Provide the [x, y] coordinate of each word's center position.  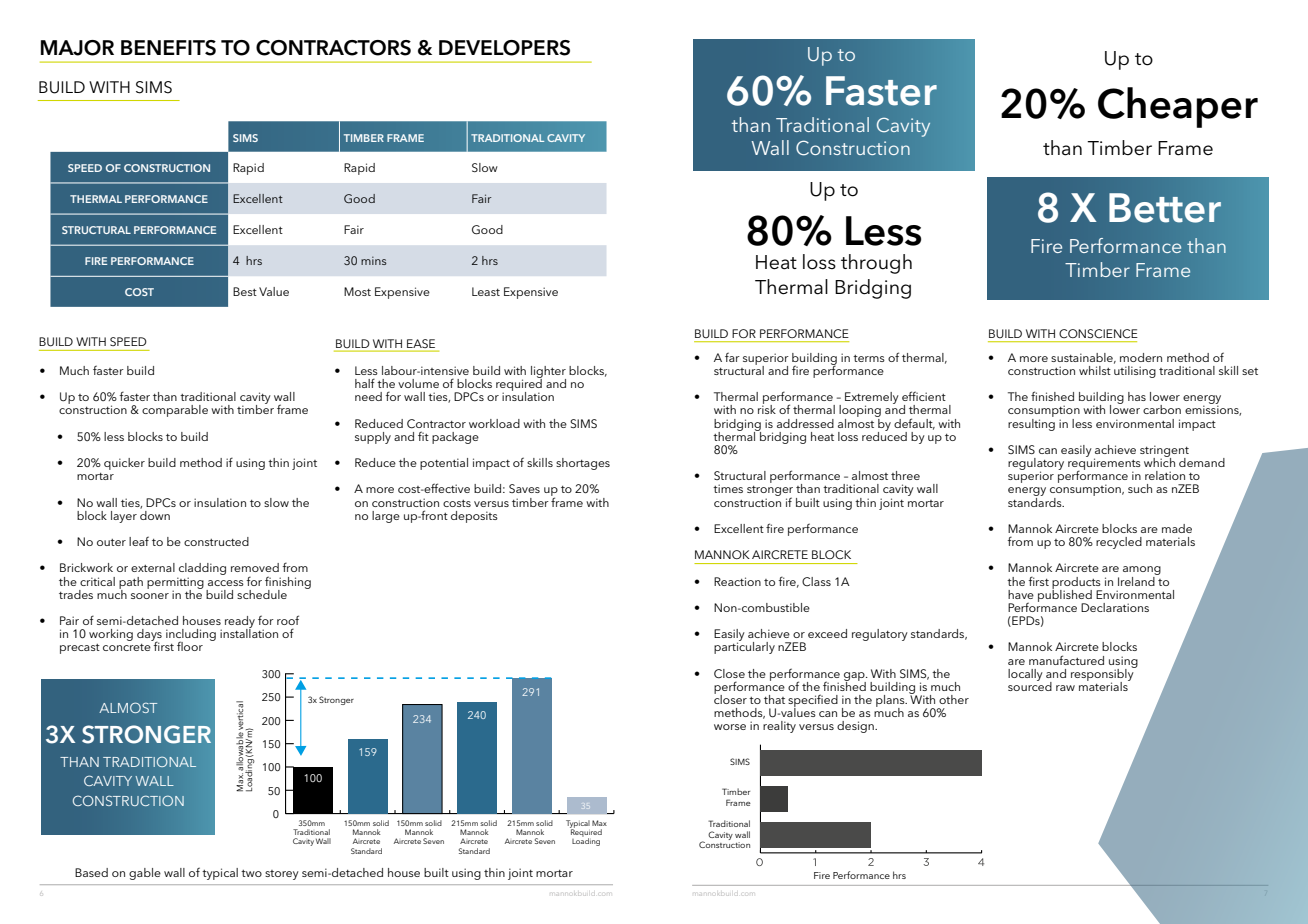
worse [730, 727]
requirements [1104, 464]
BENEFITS [168, 48]
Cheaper [1178, 107]
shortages [583, 464]
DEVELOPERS [504, 48]
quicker [124, 464]
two [251, 873]
